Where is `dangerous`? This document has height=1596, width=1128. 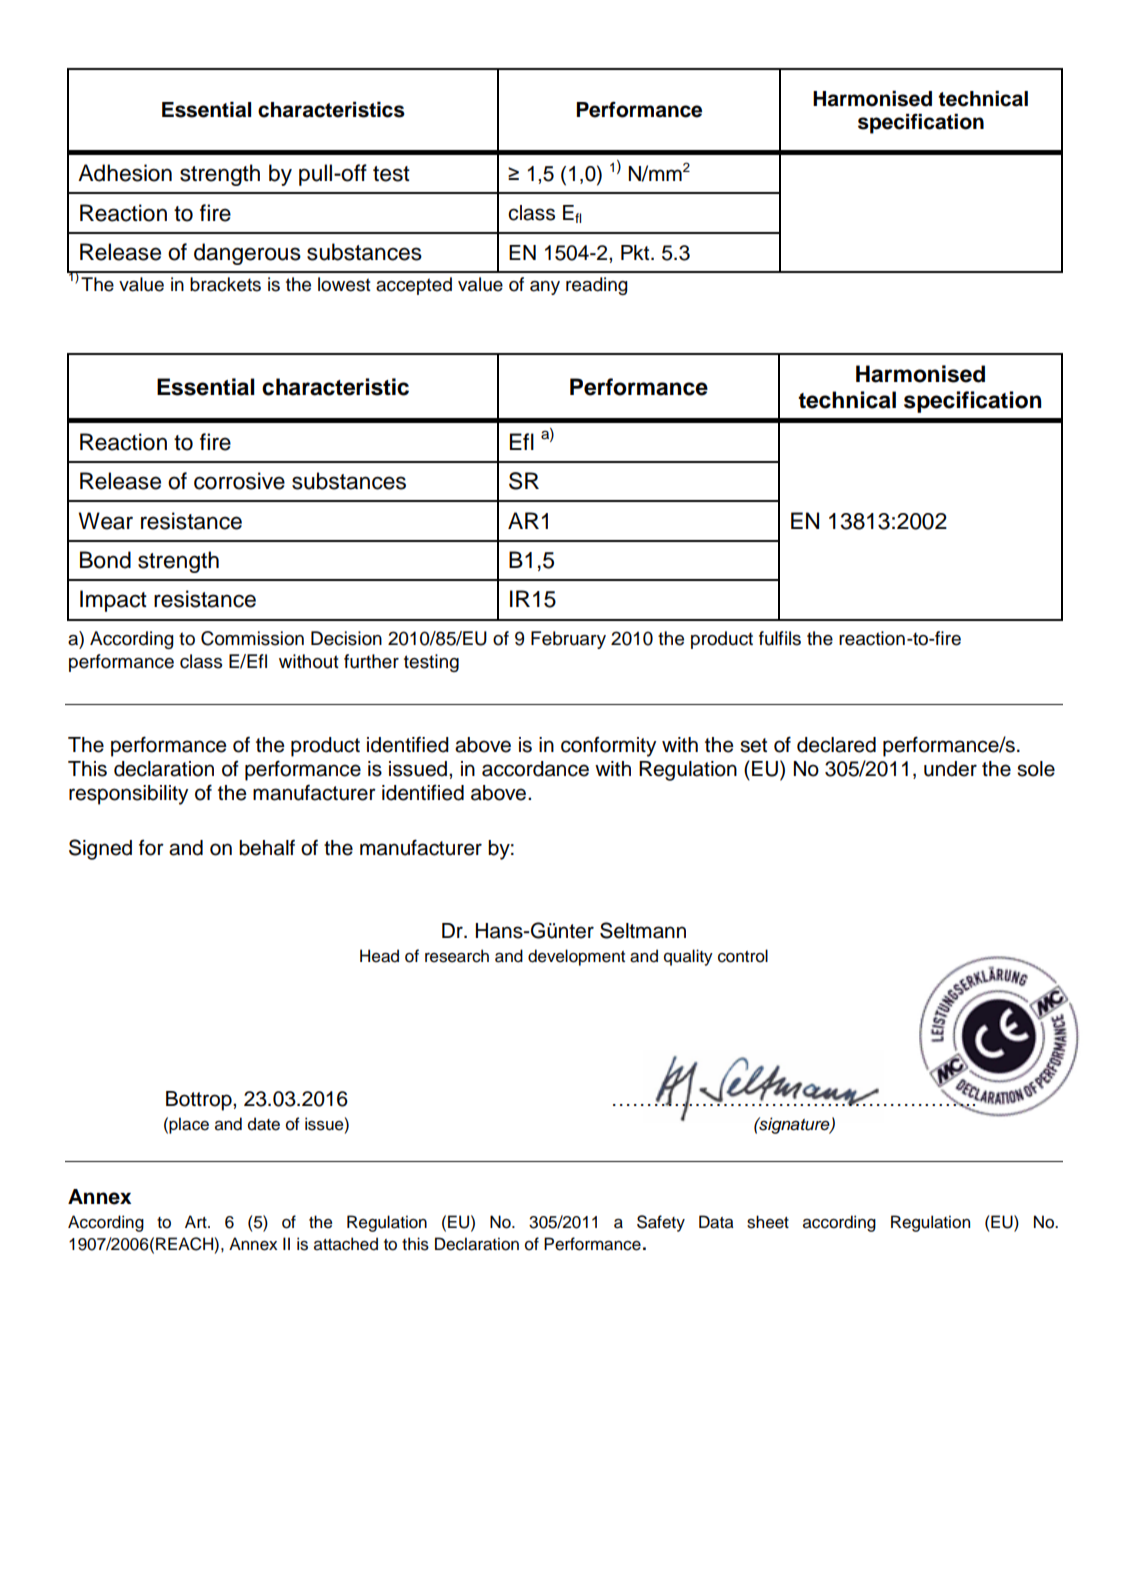 dangerous is located at coordinates (247, 254).
